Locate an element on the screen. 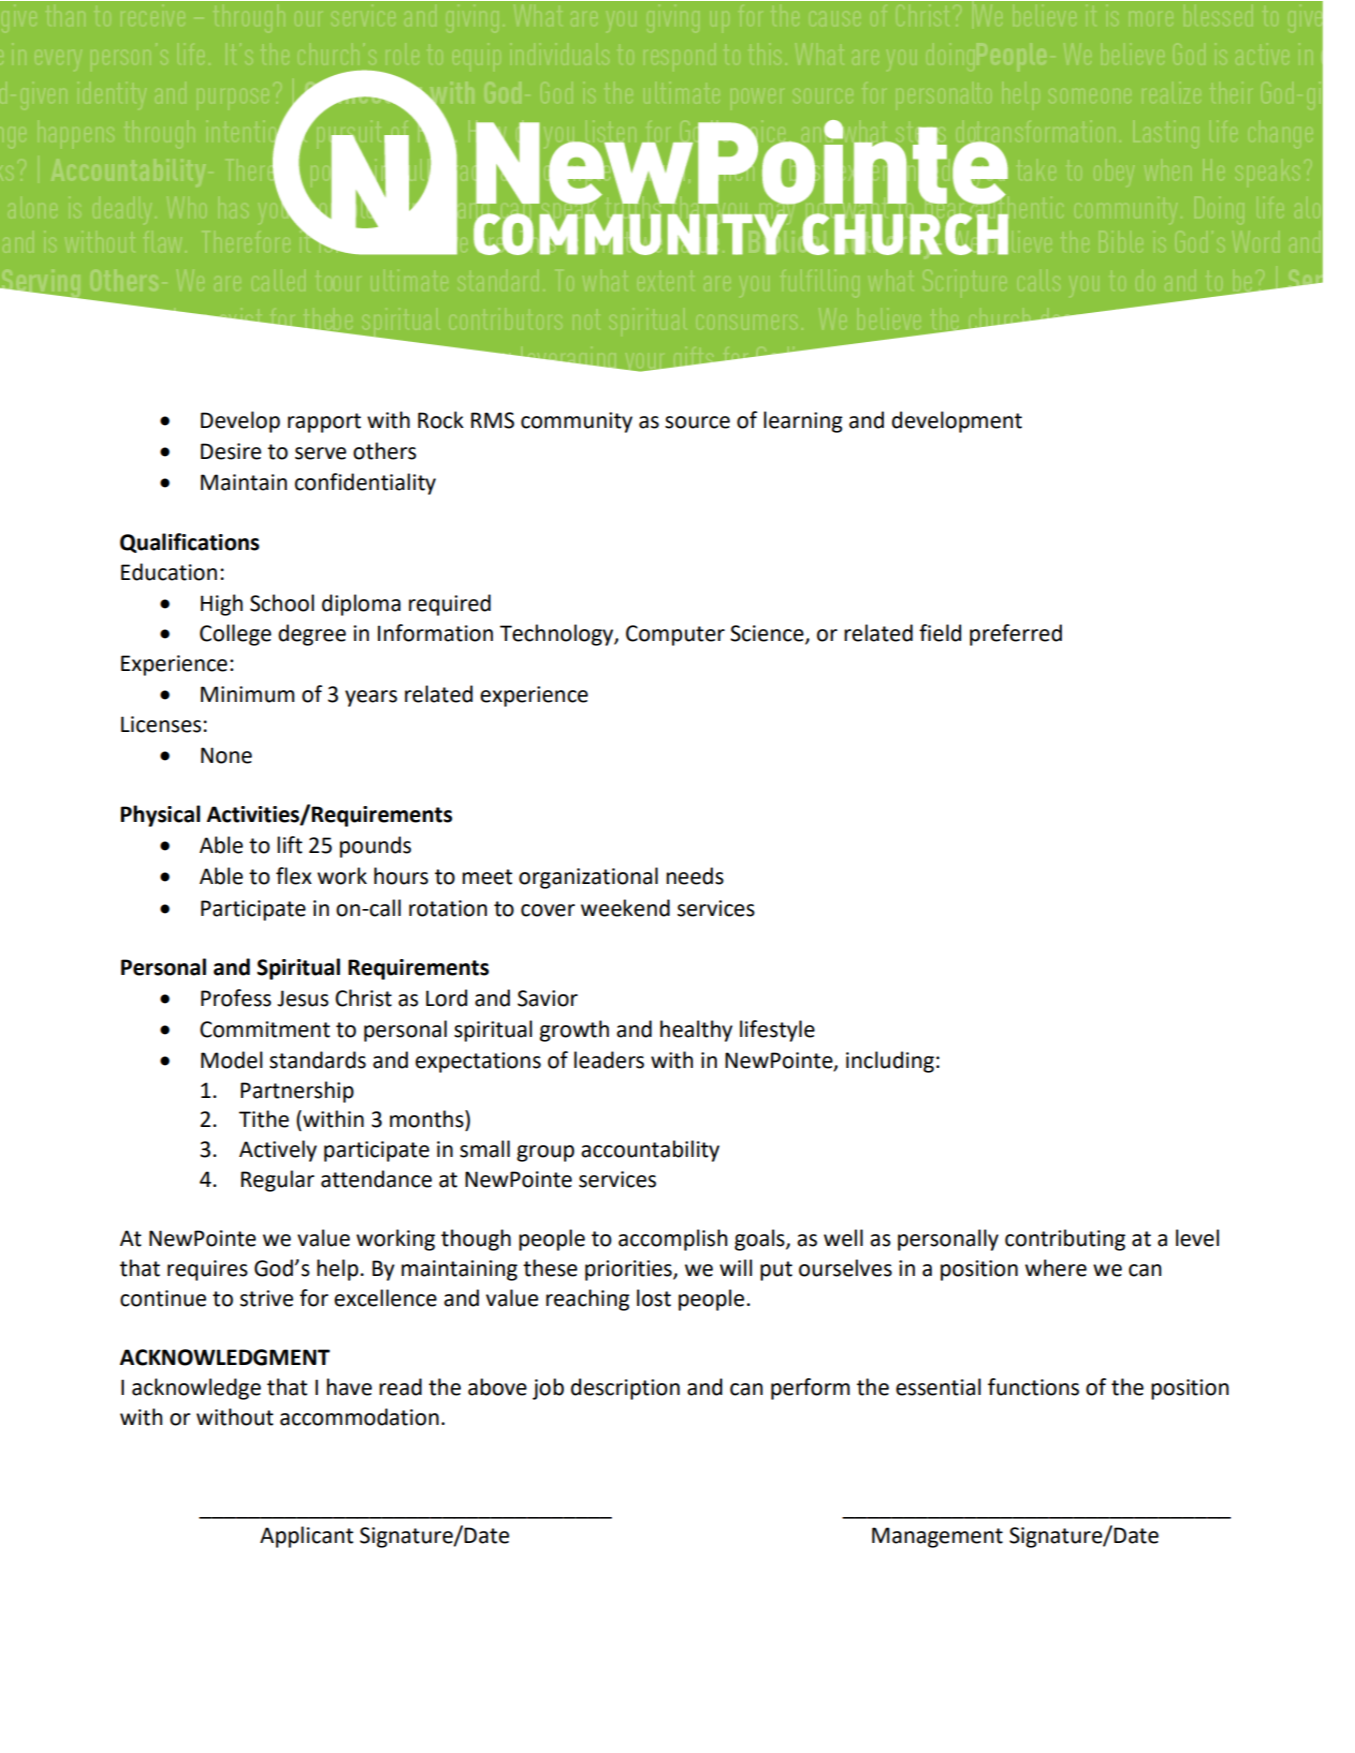 The height and width of the screenshot is (1753, 1355). learning is located at coordinates (803, 422).
